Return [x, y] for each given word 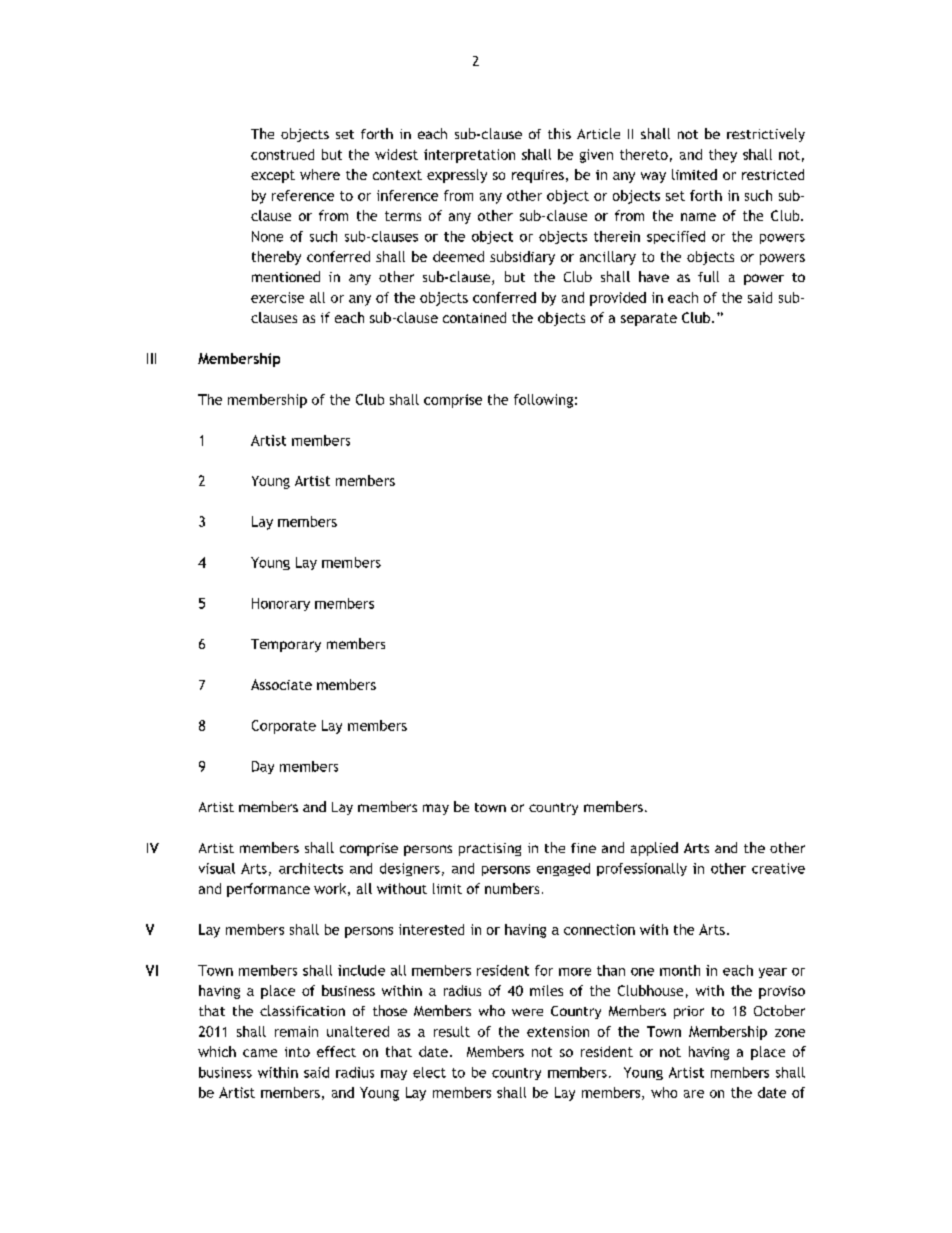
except [273, 176]
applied [654, 849]
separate [649, 319]
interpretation [469, 156]
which [217, 1051]
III [151, 358]
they [723, 156]
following [543, 401]
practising [490, 849]
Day [263, 767]
